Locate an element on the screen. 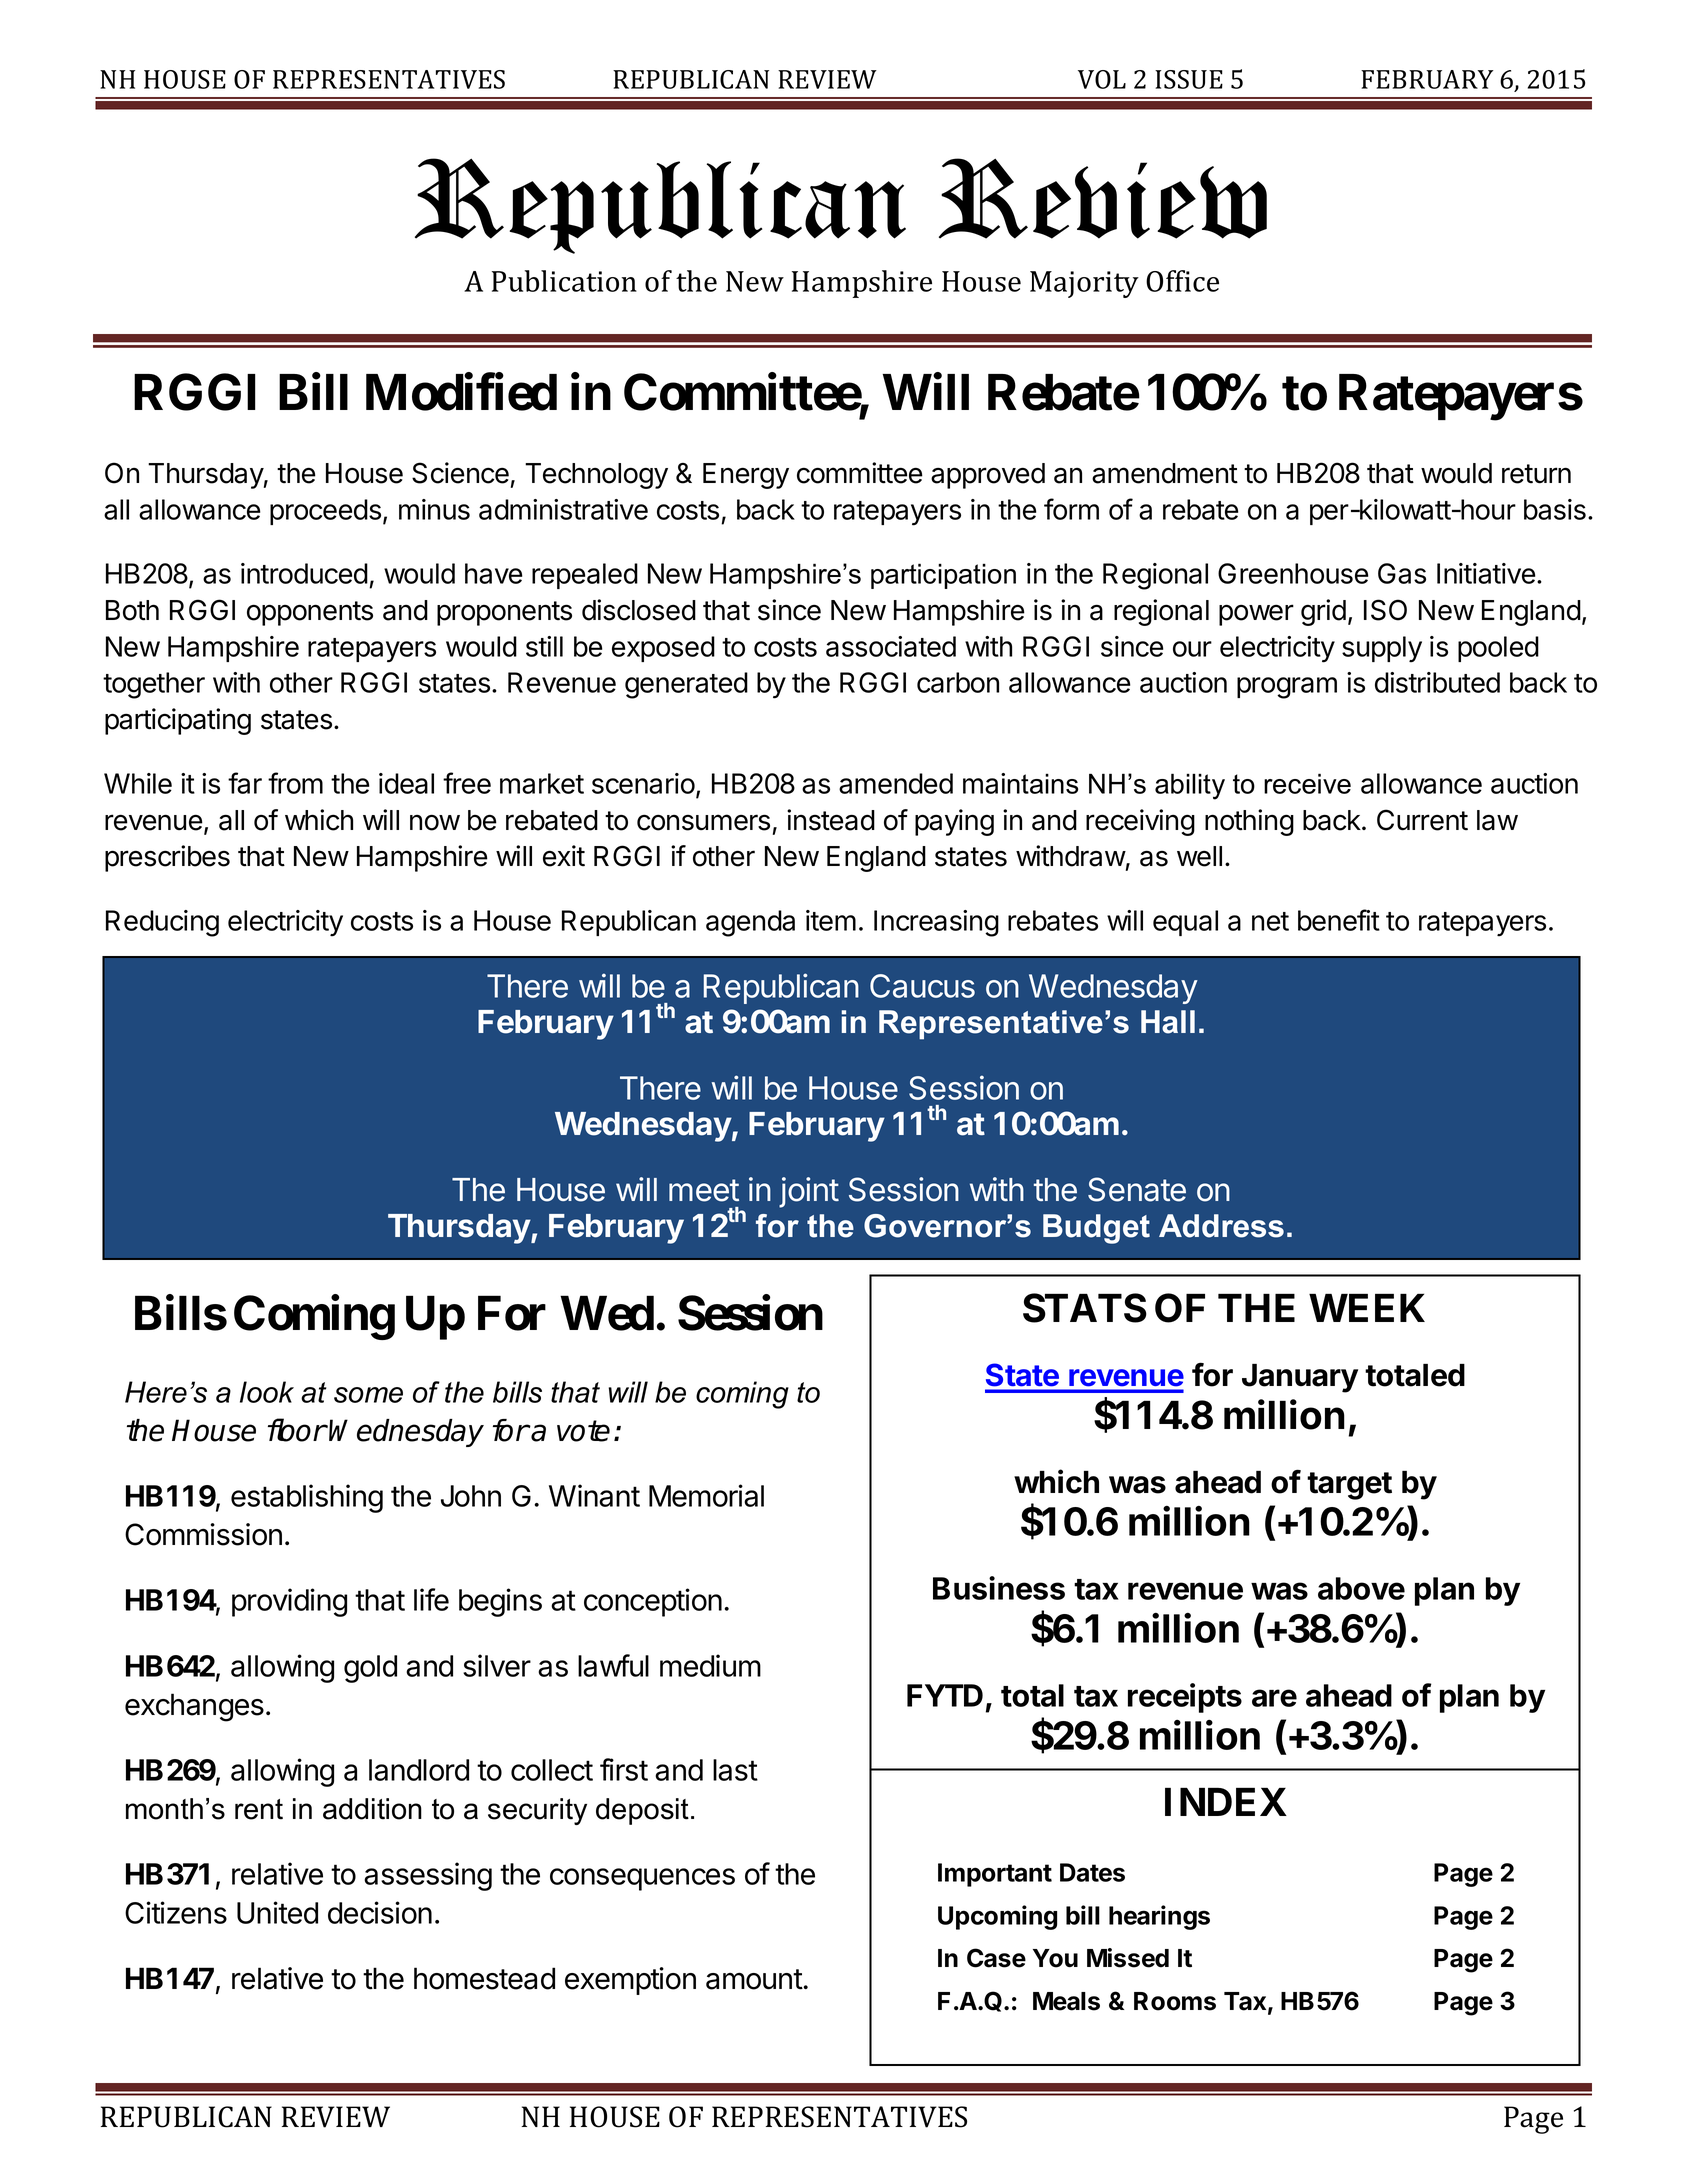 The height and width of the screenshot is (2183, 1687). Publication is located at coordinates (564, 281).
